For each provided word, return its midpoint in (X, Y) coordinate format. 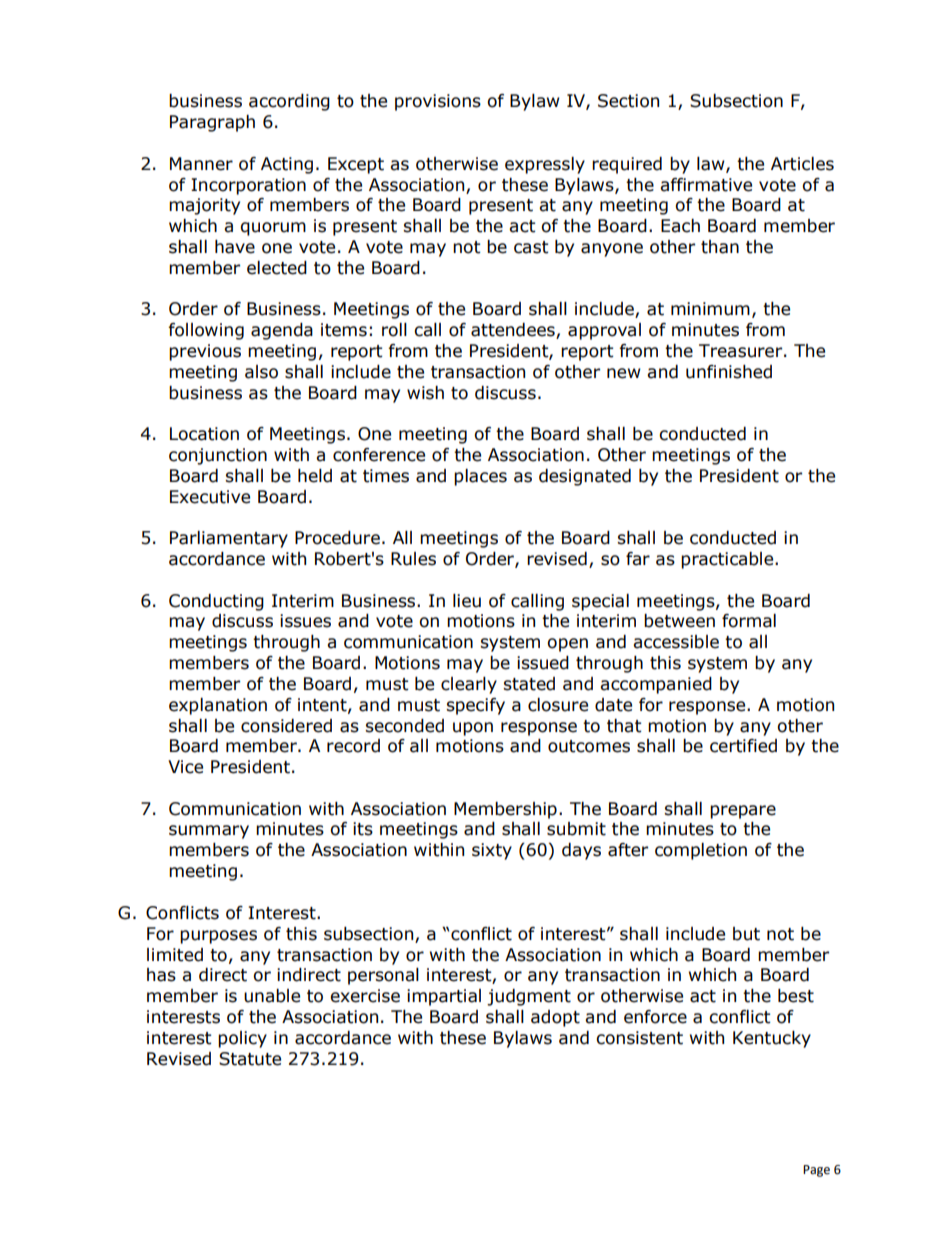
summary (209, 832)
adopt (555, 1018)
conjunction (218, 456)
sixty (492, 851)
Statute (250, 1059)
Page (816, 1171)
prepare (743, 812)
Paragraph (212, 123)
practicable (728, 560)
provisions (438, 102)
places (480, 477)
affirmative (706, 185)
